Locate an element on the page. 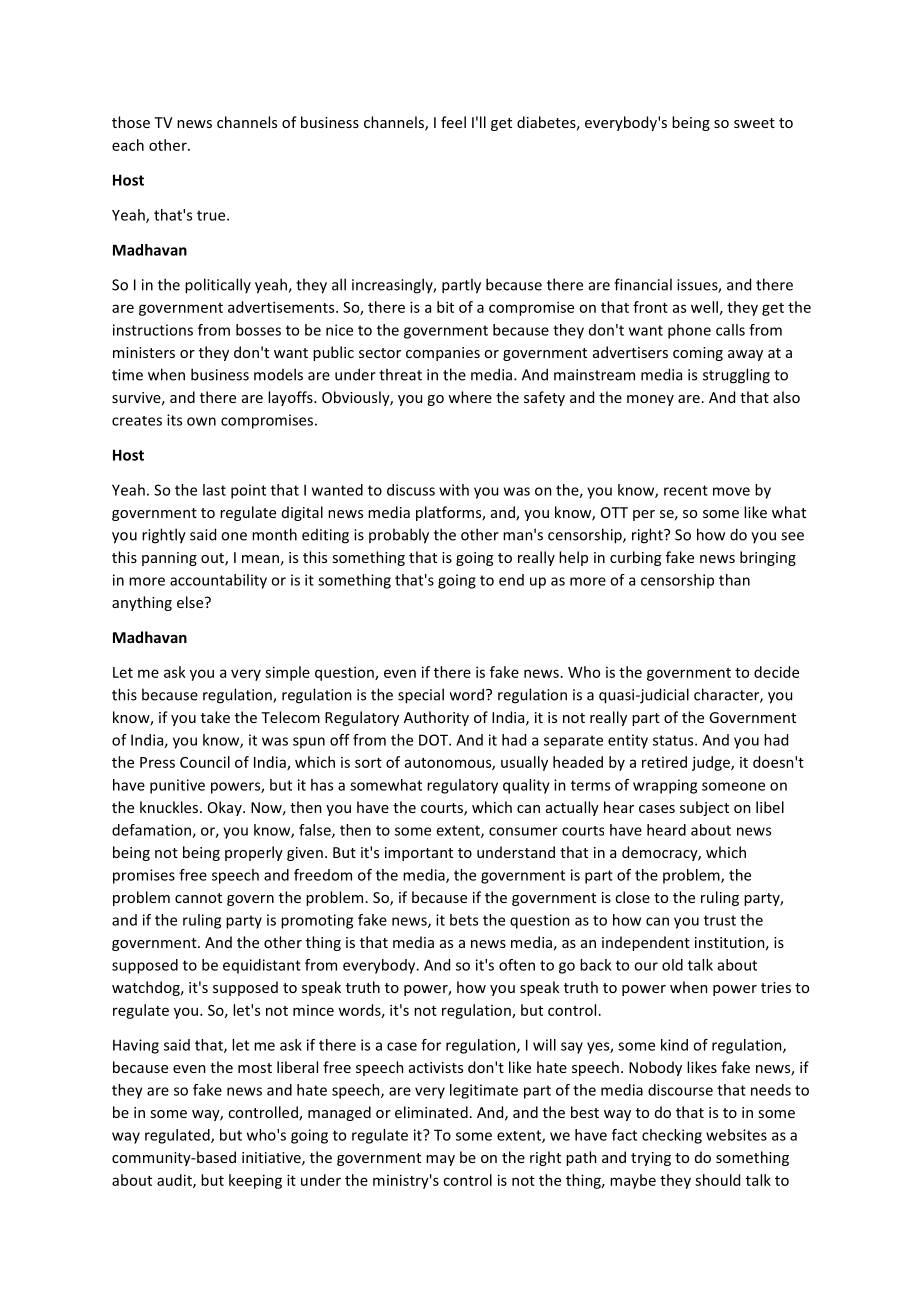 This image has height=1308, width=924. eliminated is located at coordinates (431, 1112).
